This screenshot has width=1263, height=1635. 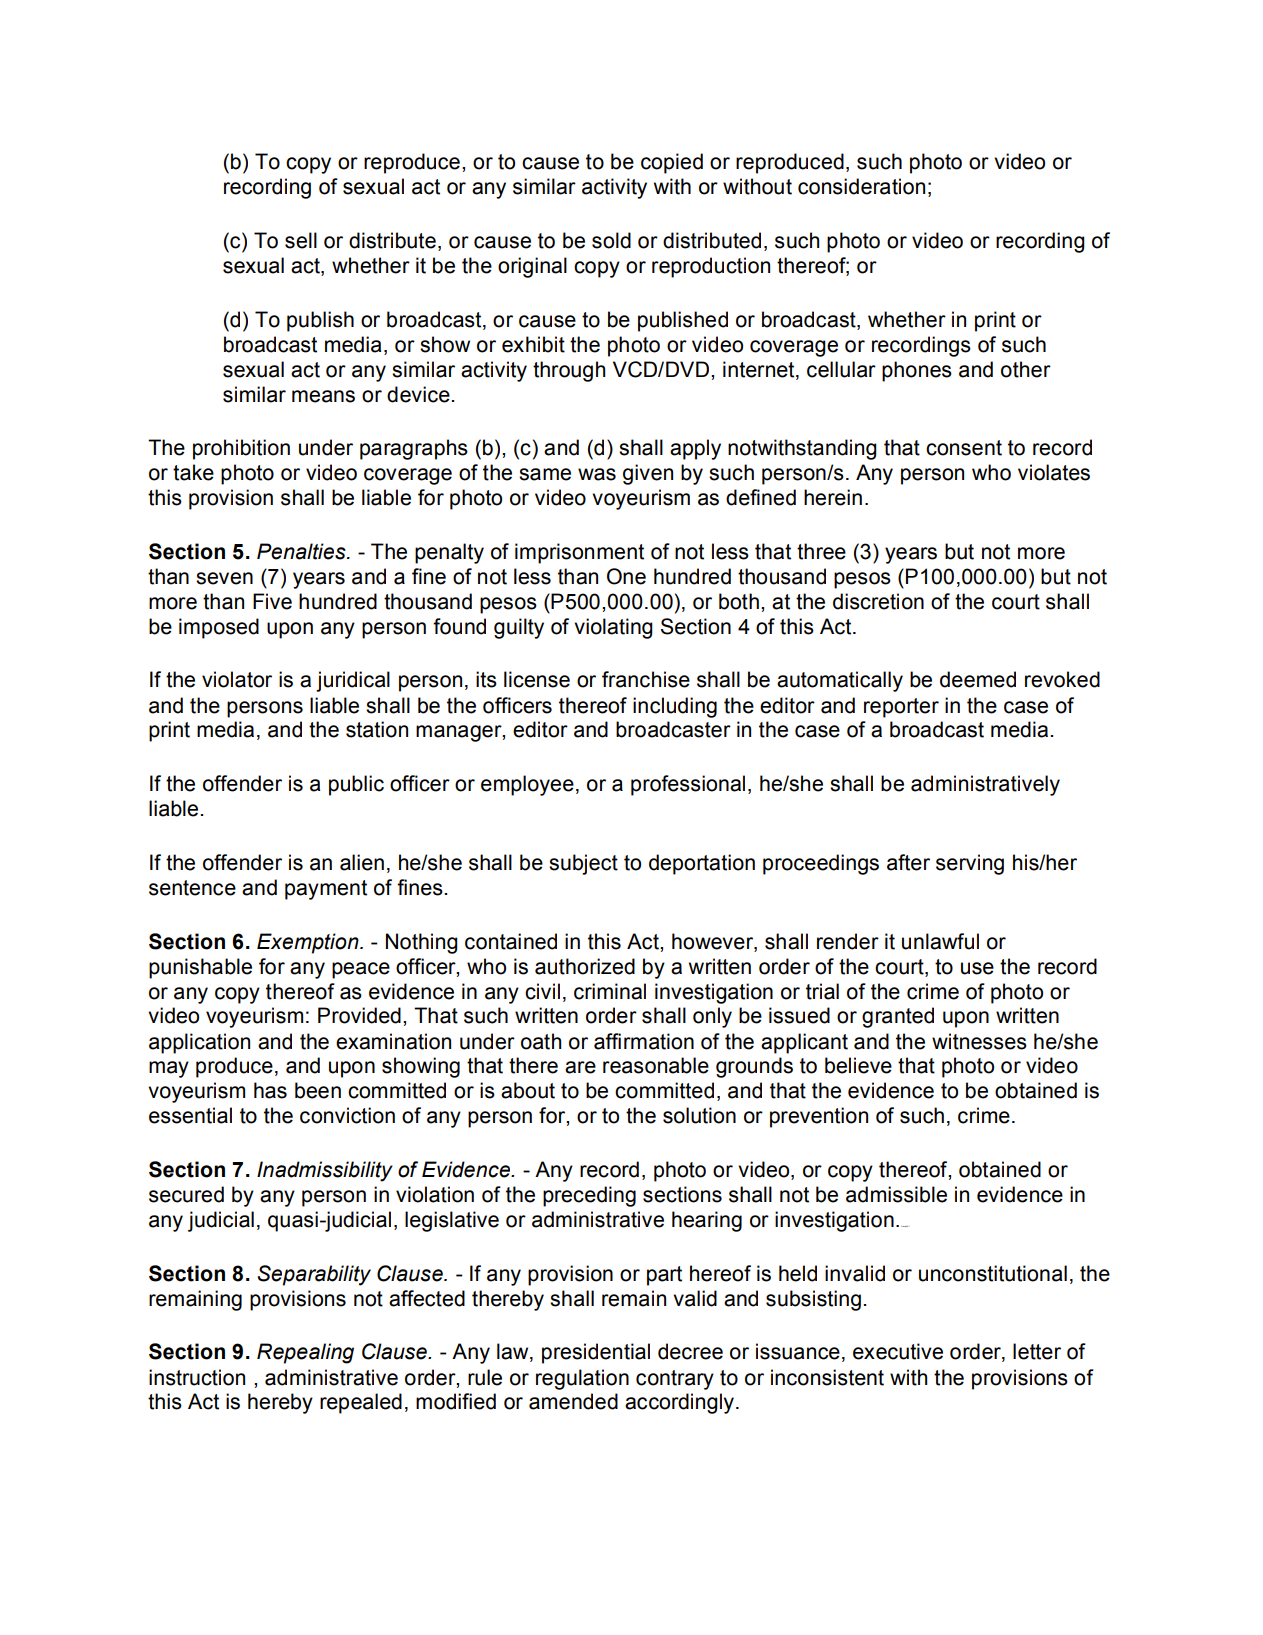 What do you see at coordinates (970, 864) in the screenshot?
I see `serving` at bounding box center [970, 864].
